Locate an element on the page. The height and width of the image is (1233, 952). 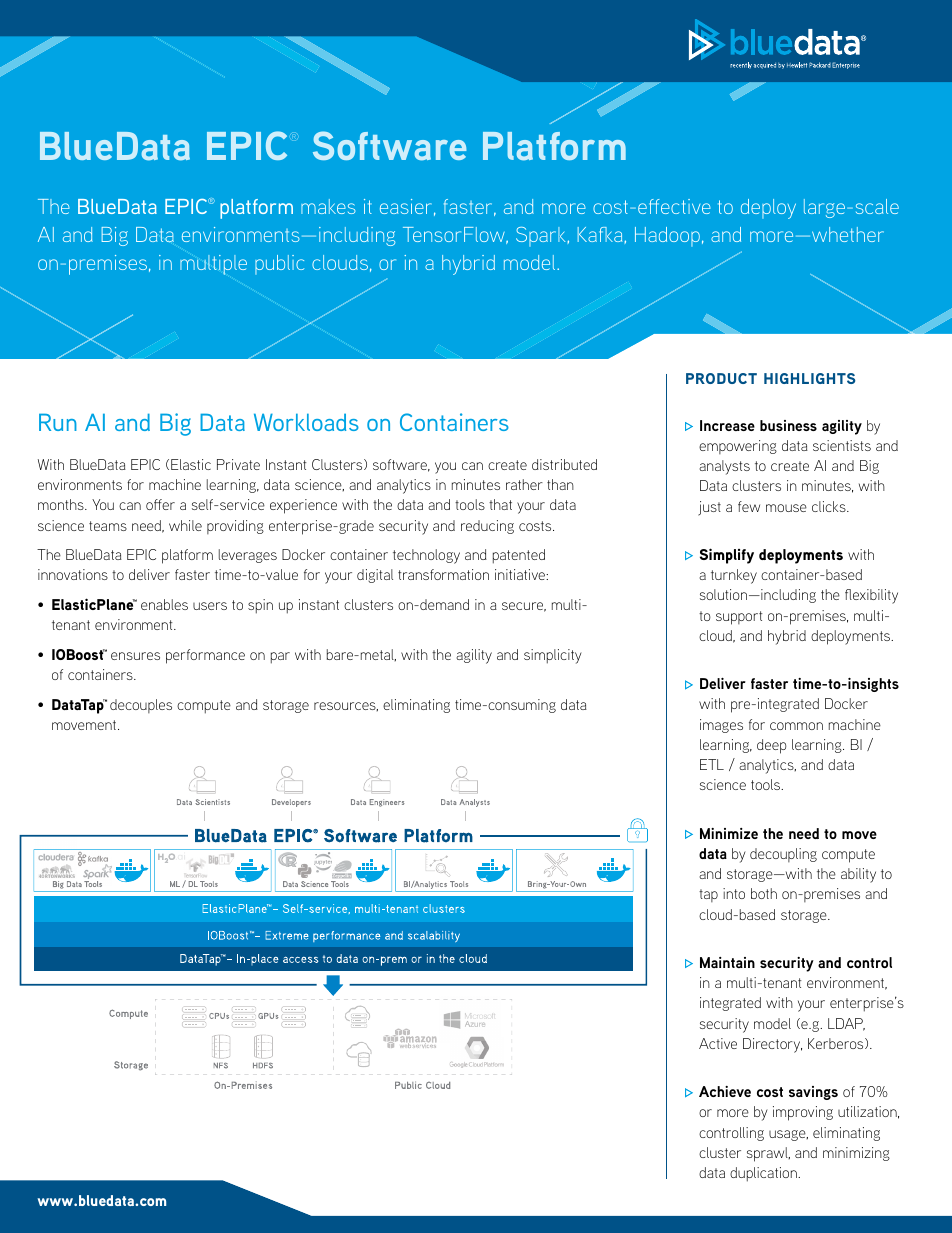
decoupling is located at coordinates (783, 855).
